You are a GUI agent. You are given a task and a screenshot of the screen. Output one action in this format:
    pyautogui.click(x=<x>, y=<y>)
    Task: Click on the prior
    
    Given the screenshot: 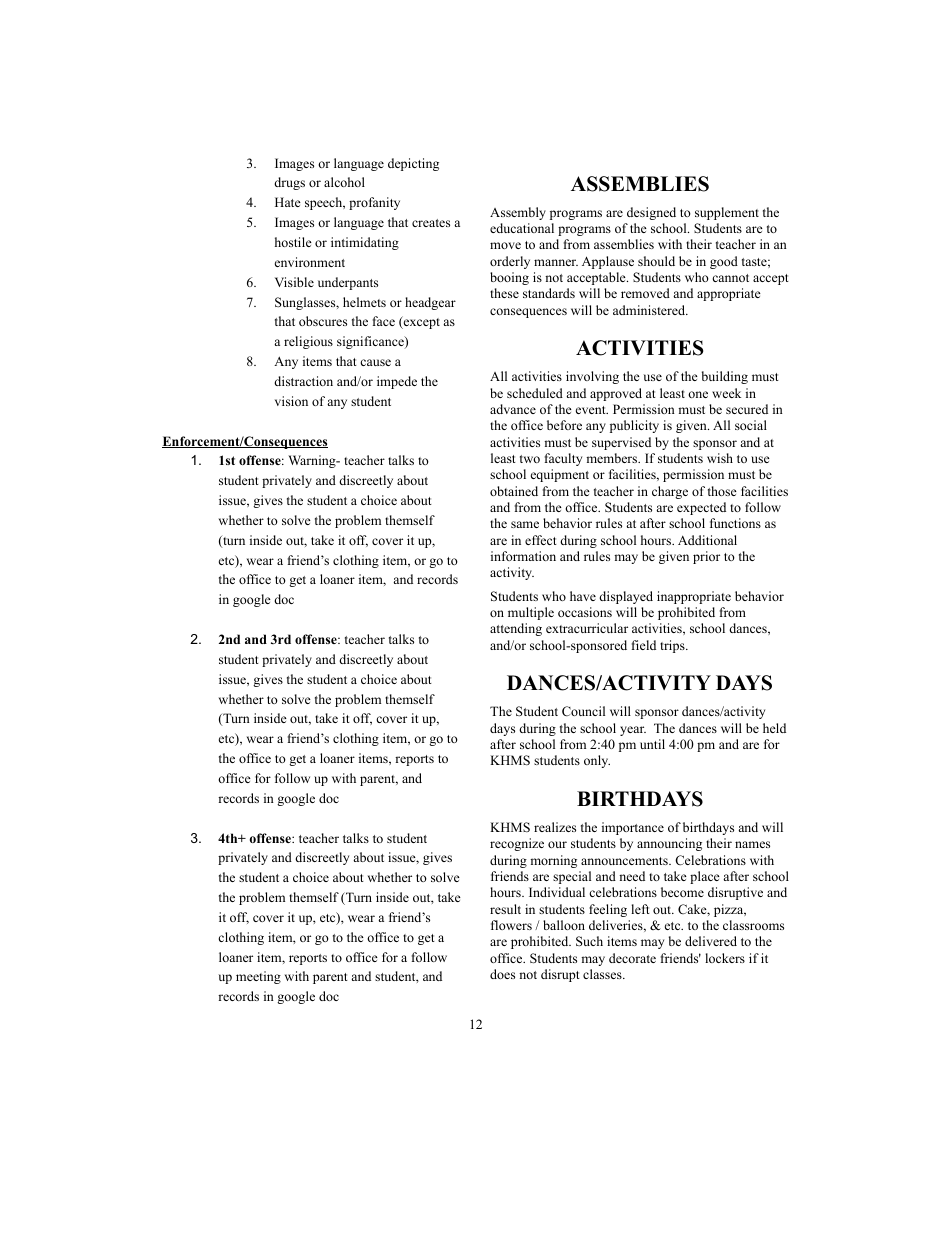 What is the action you would take?
    pyautogui.click(x=706, y=557)
